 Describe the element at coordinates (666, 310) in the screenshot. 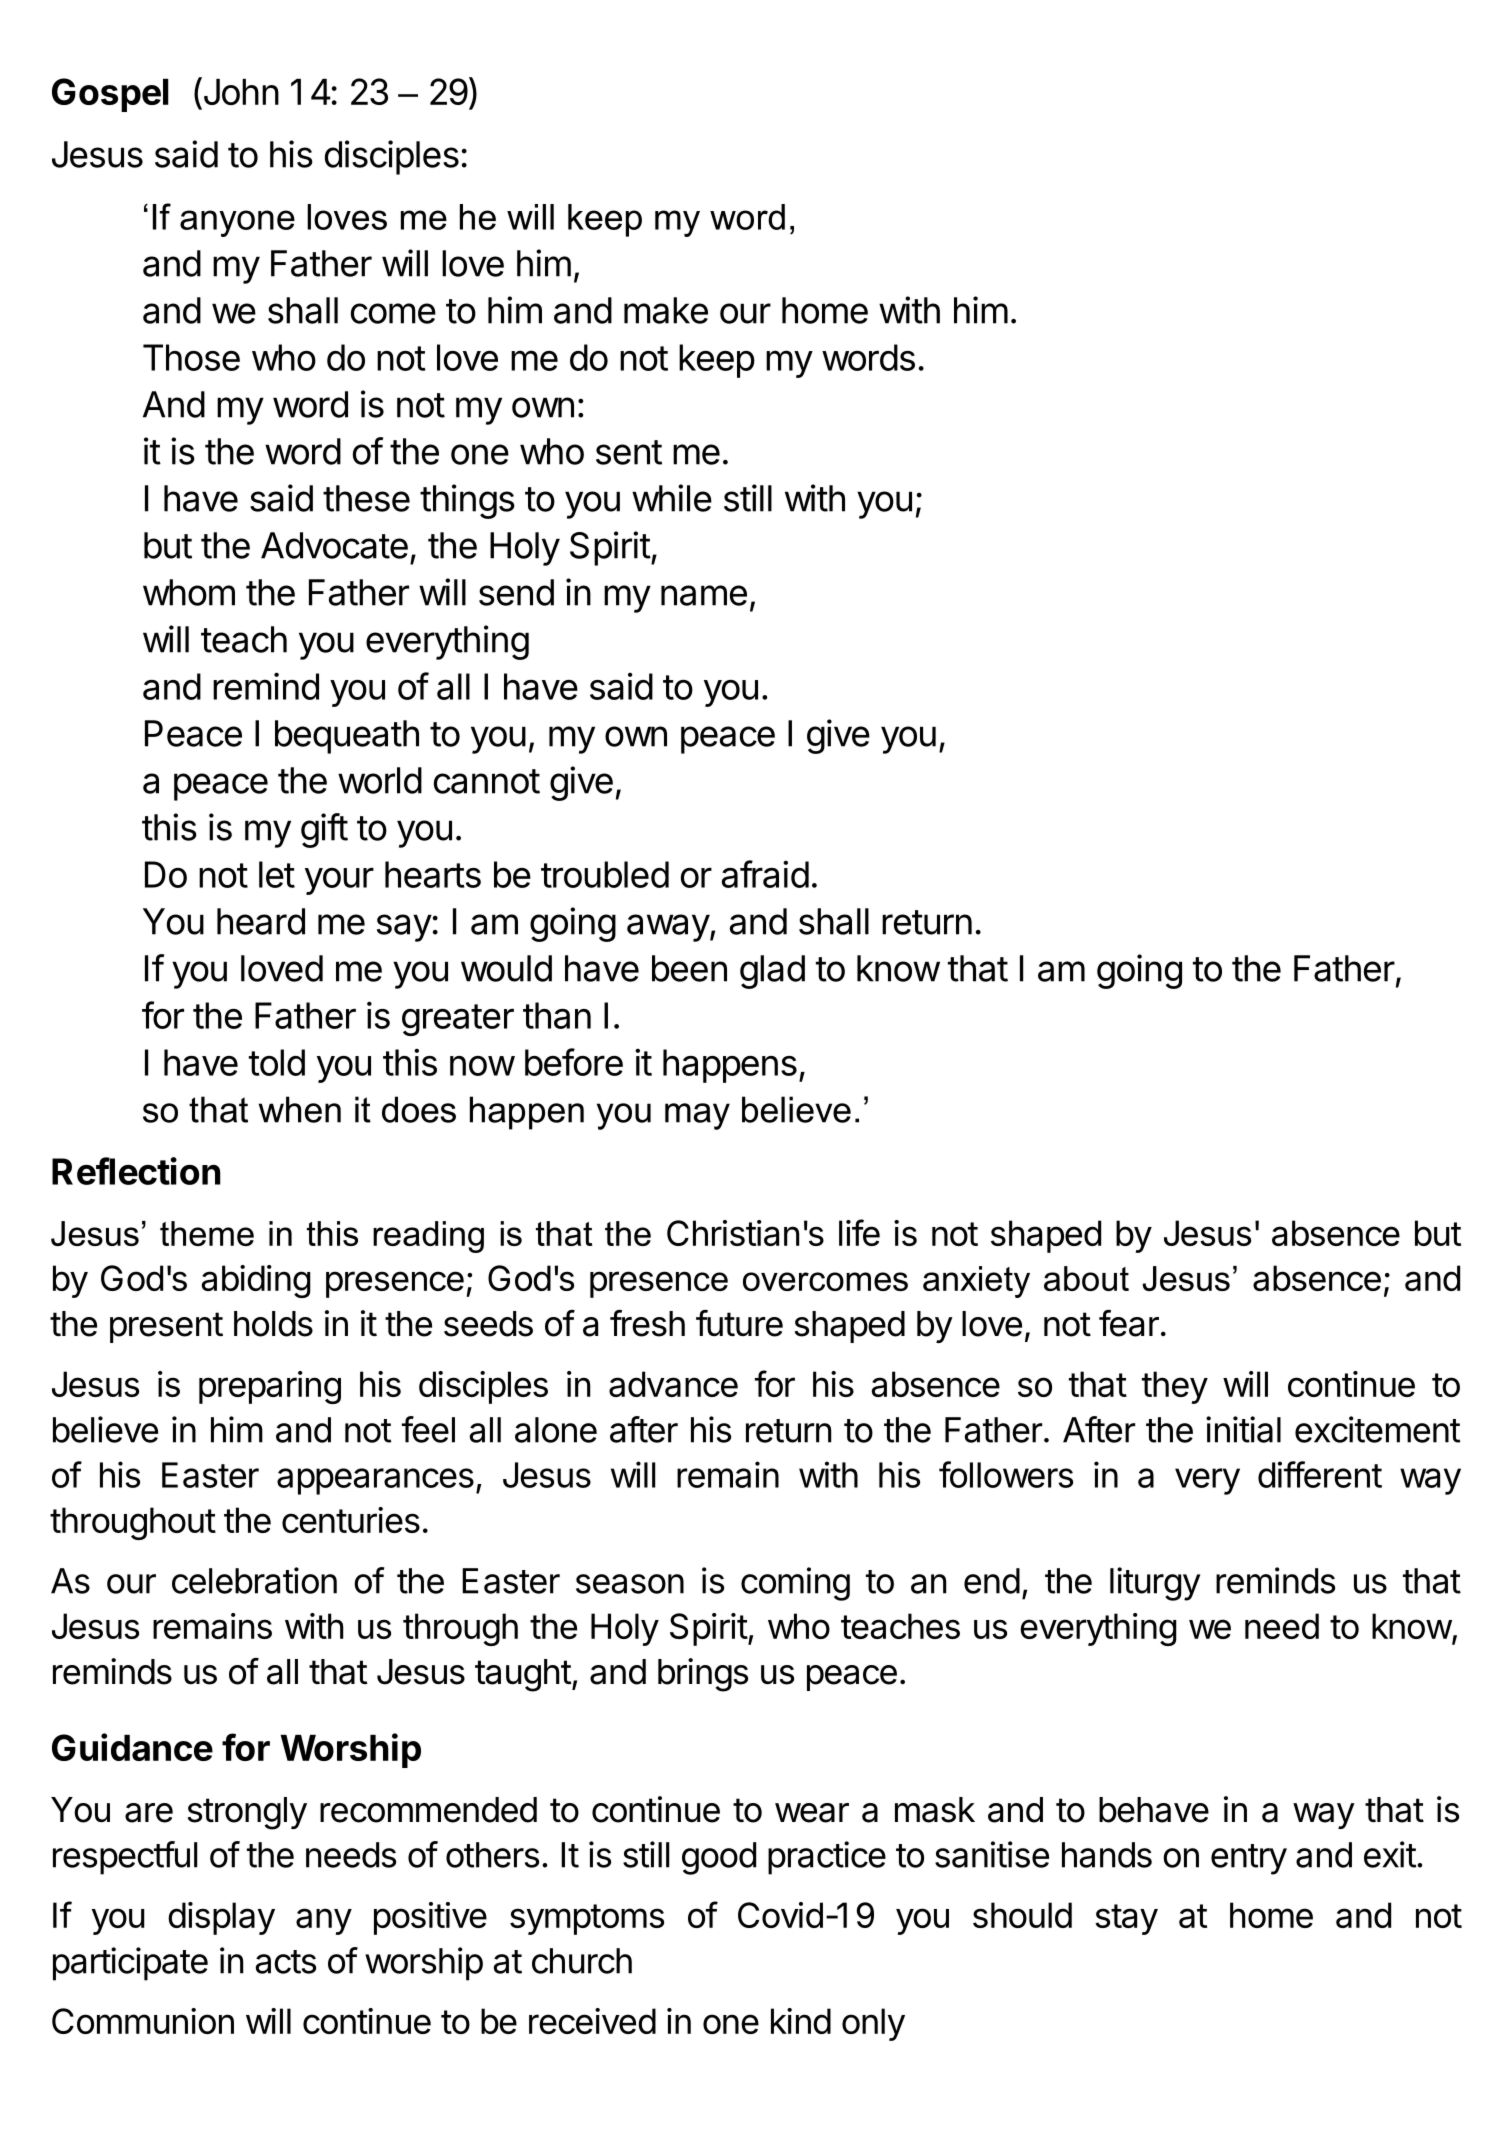

I see `make` at that location.
